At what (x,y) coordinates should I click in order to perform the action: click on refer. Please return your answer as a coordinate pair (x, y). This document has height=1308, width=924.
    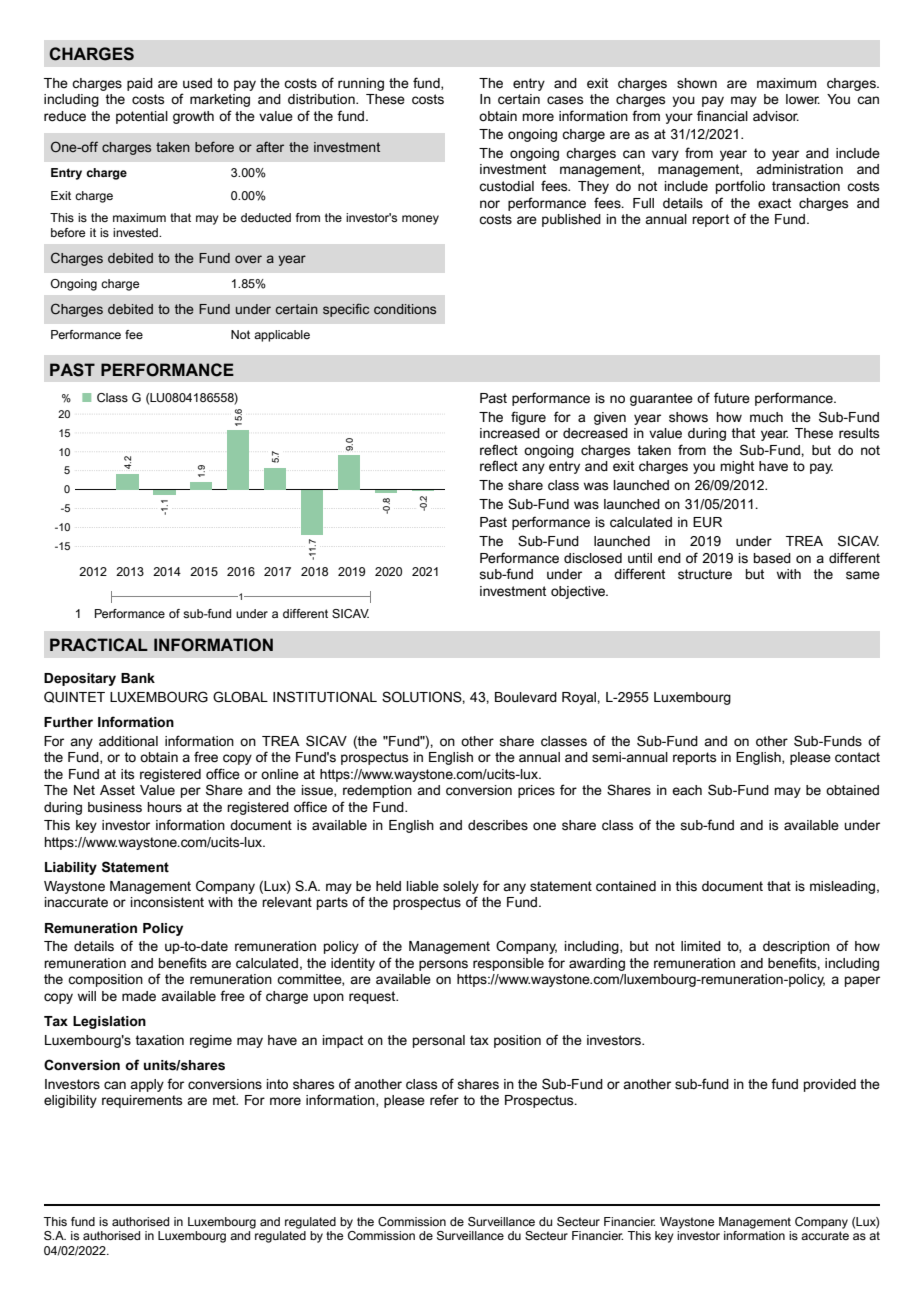
    Looking at the image, I should click on (444, 1100).
